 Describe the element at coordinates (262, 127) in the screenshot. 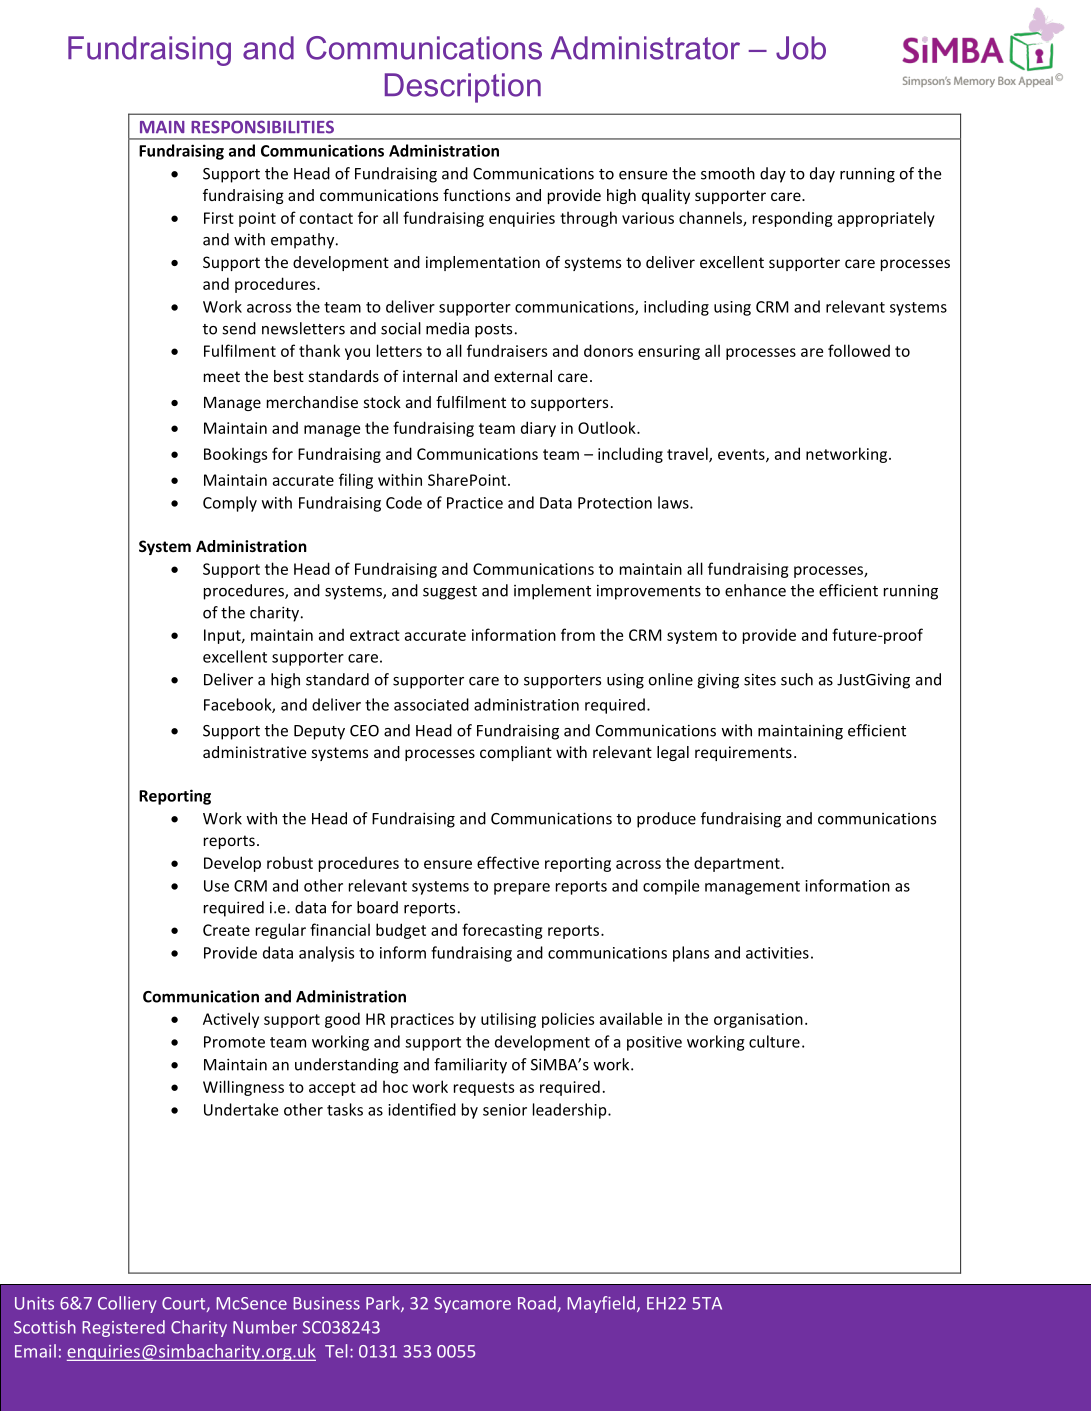

I see `RESPONSIBILITIES` at that location.
